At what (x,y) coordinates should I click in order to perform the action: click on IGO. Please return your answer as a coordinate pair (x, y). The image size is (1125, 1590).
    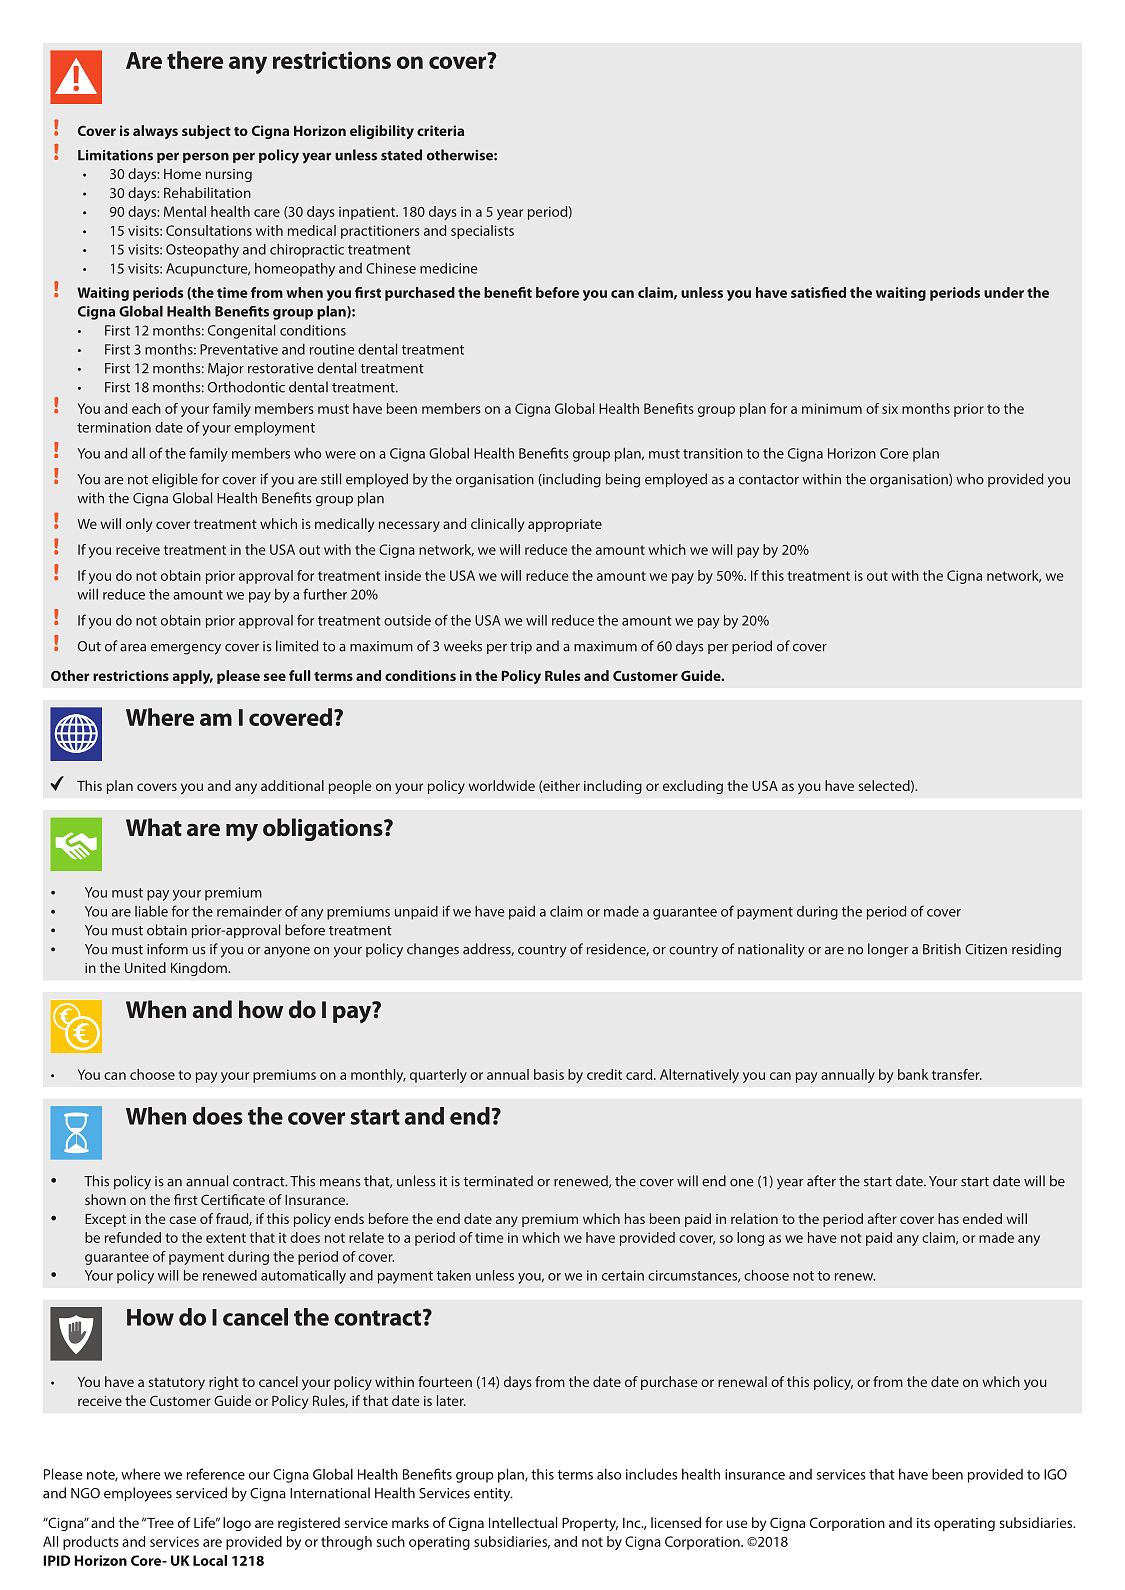
    Looking at the image, I should click on (1055, 1474).
